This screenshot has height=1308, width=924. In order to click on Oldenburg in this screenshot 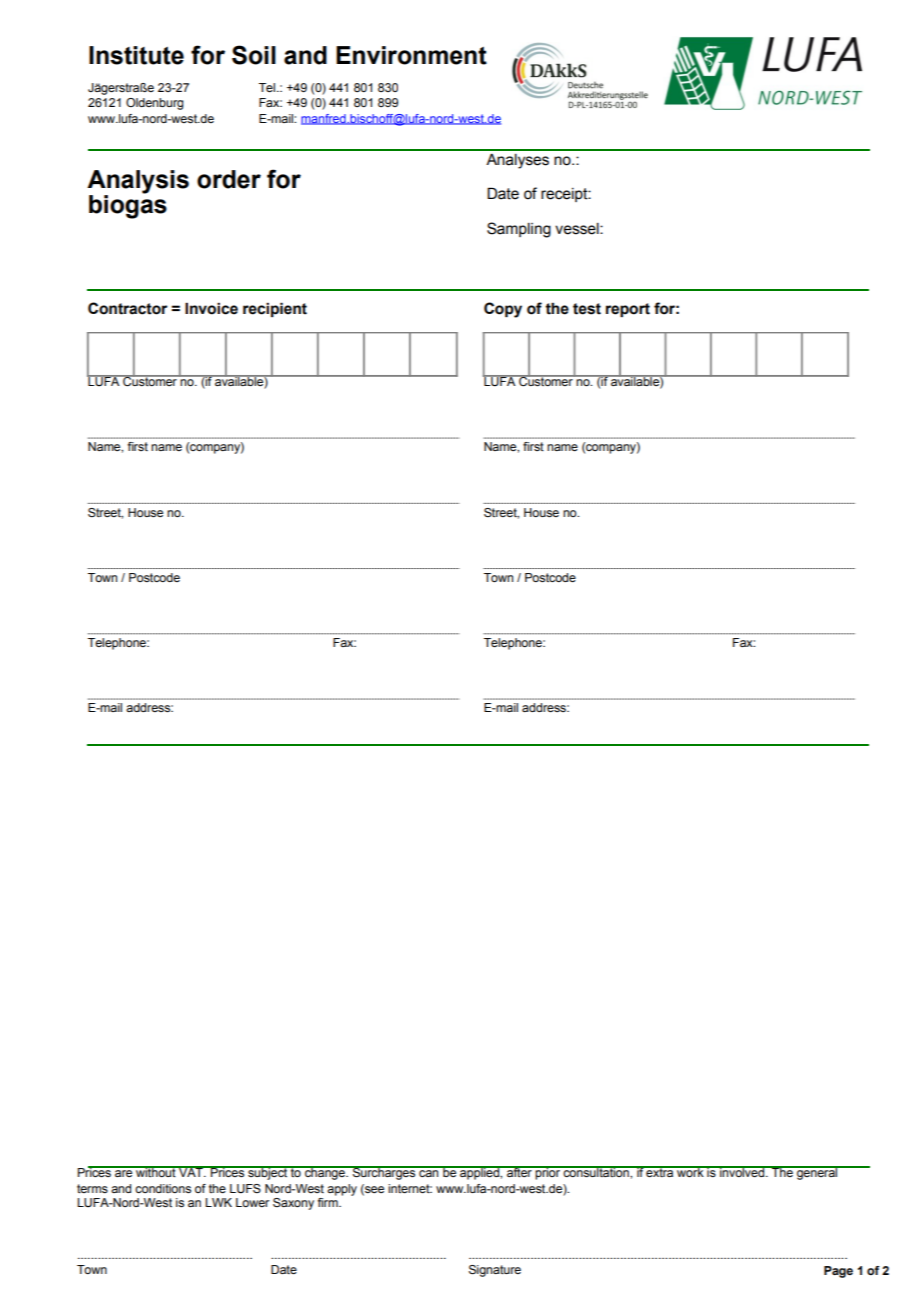, I will do `click(155, 104)`.
